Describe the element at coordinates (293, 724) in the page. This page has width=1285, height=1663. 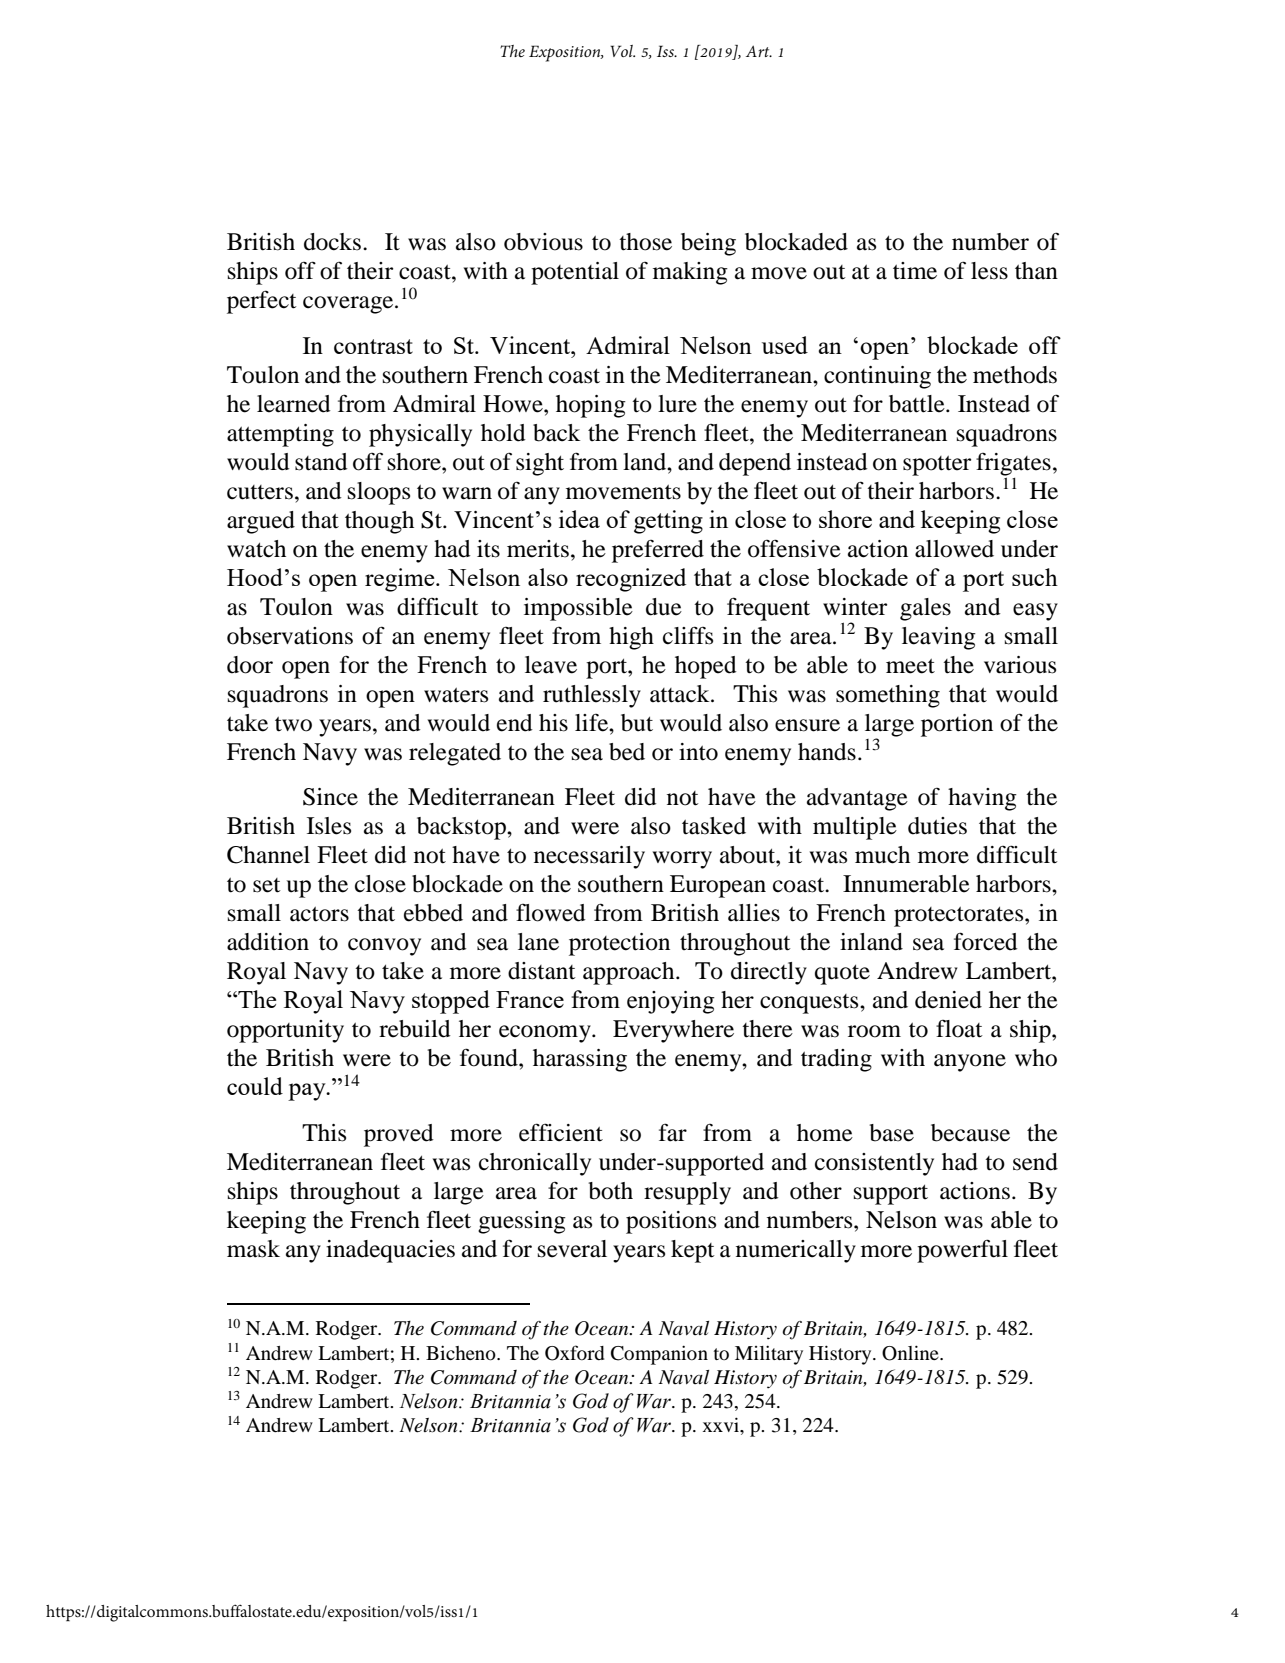
I see `two` at that location.
